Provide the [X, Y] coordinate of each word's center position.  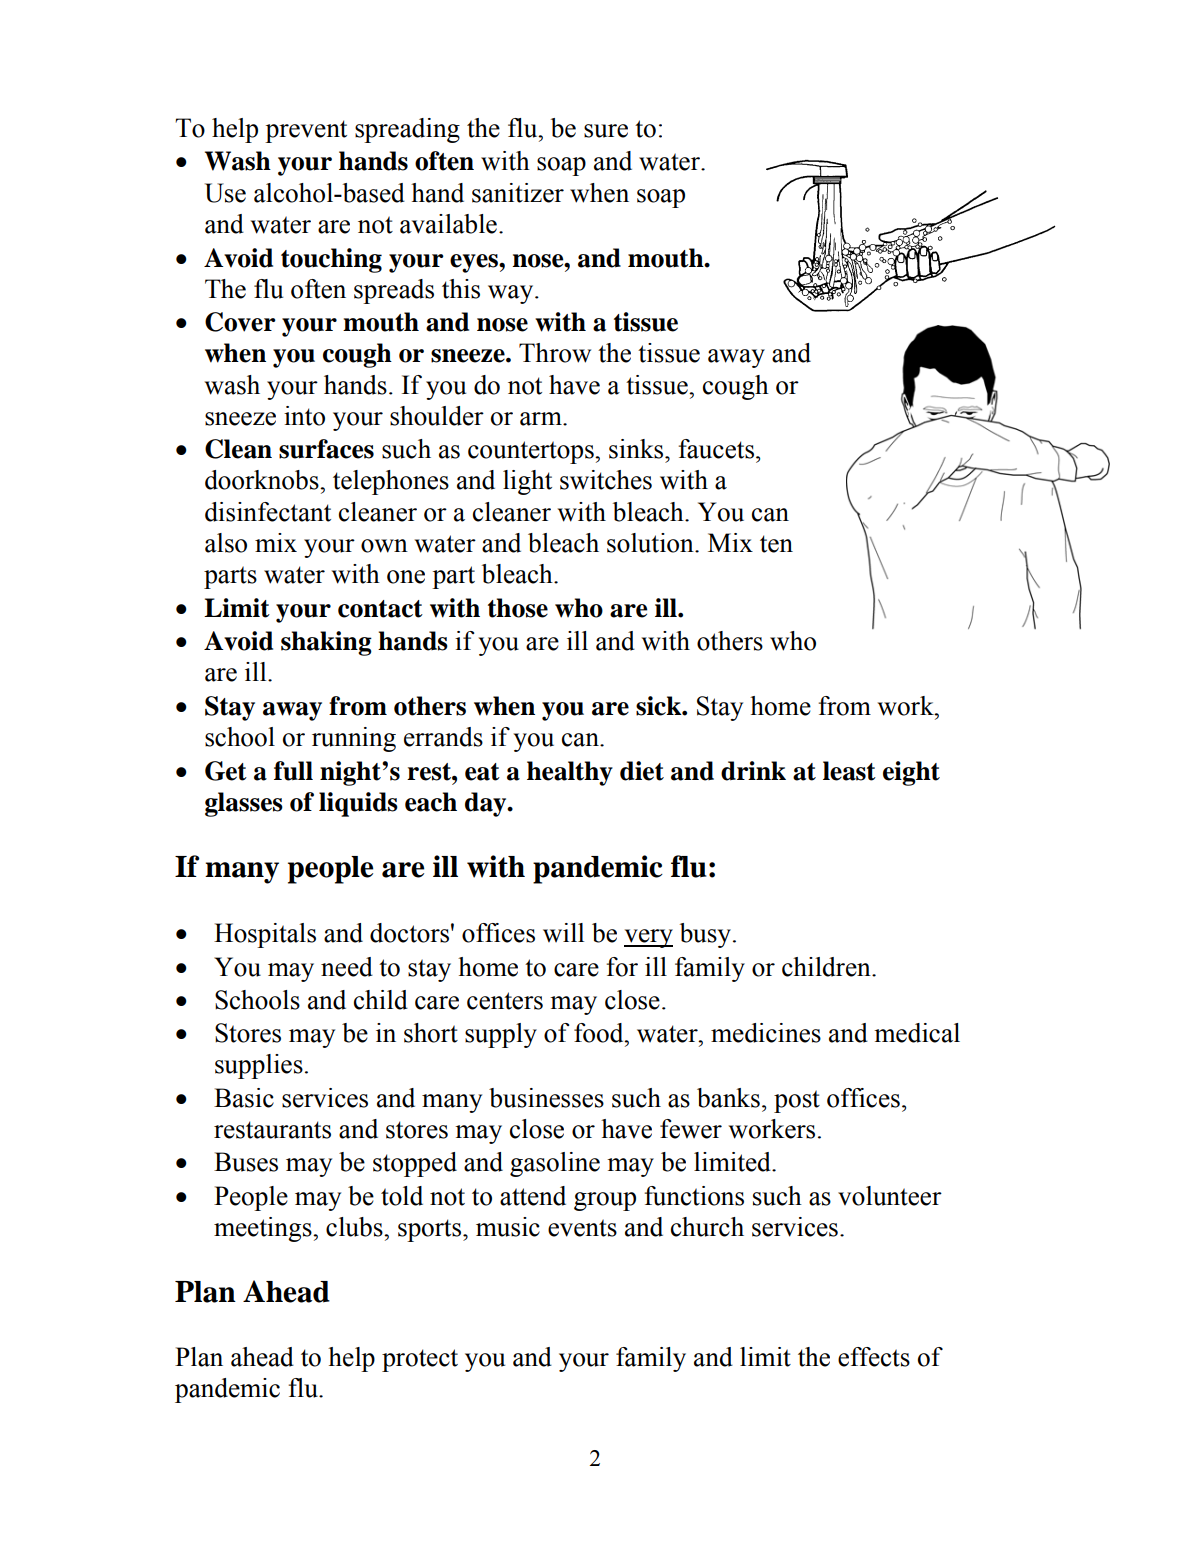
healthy [570, 773]
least [849, 771]
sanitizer [518, 193]
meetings [264, 1229]
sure [606, 131]
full [293, 771]
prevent [306, 131]
